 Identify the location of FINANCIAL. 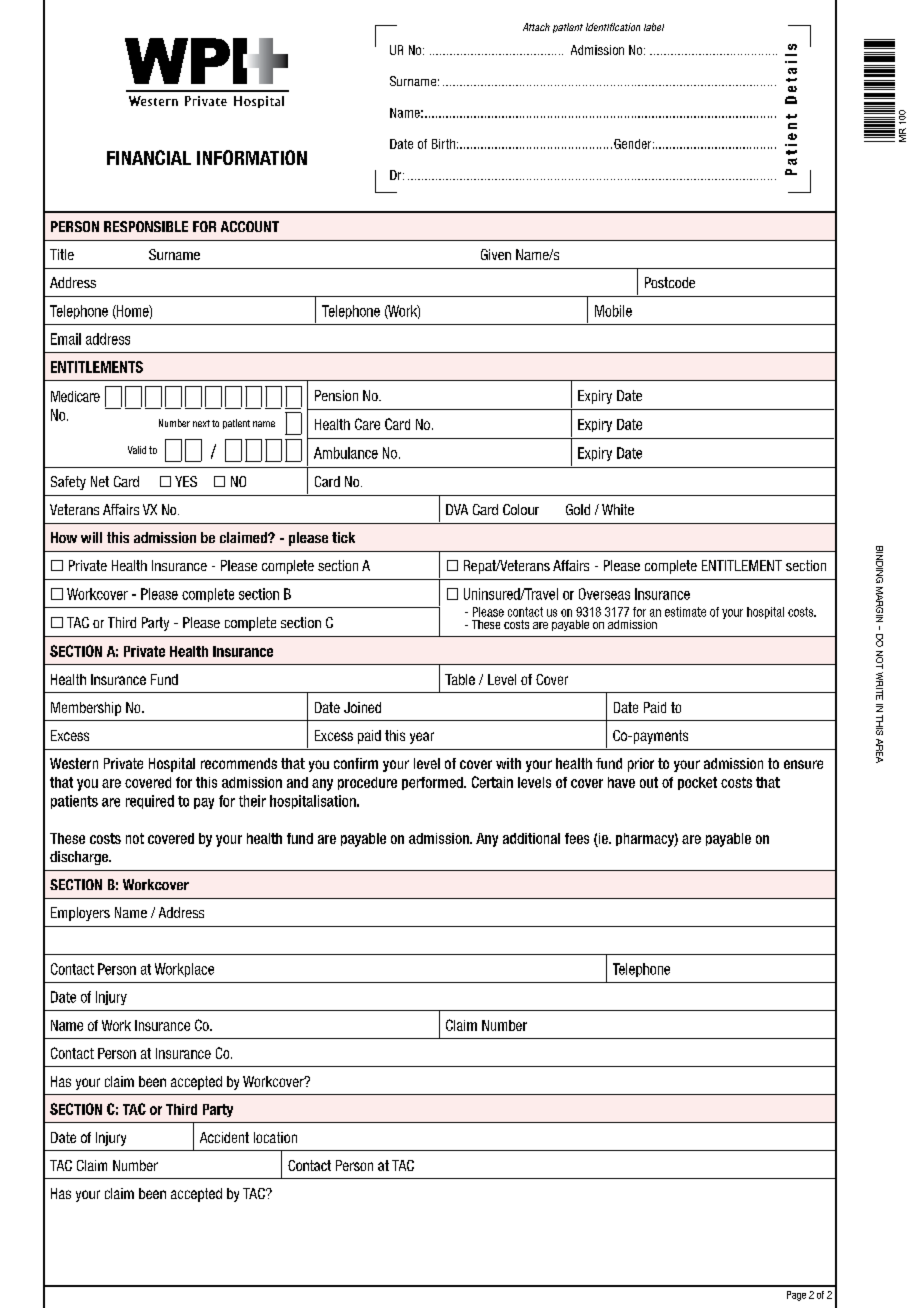
(149, 157).
